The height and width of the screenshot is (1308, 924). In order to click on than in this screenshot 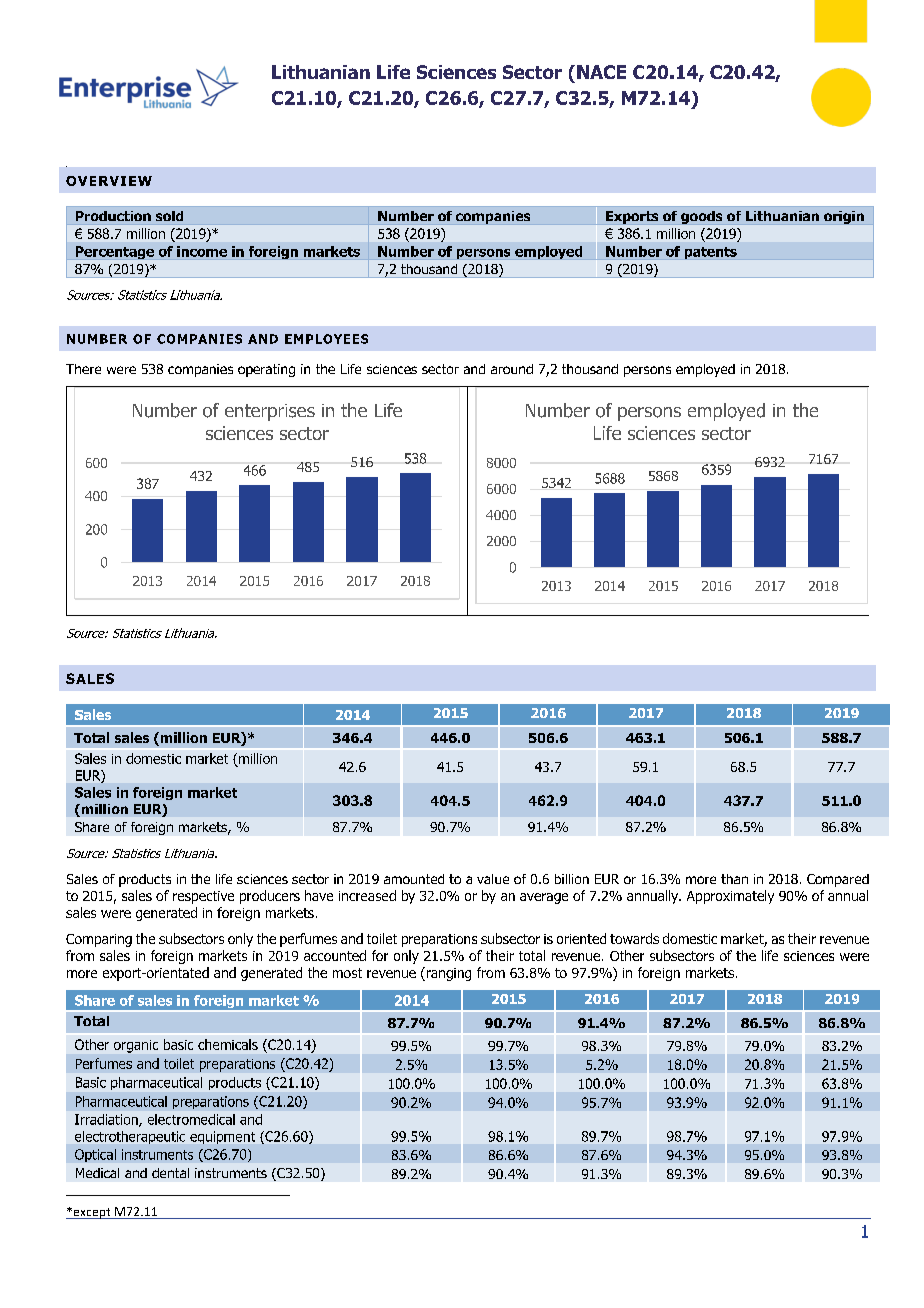, I will do `click(734, 879)`.
